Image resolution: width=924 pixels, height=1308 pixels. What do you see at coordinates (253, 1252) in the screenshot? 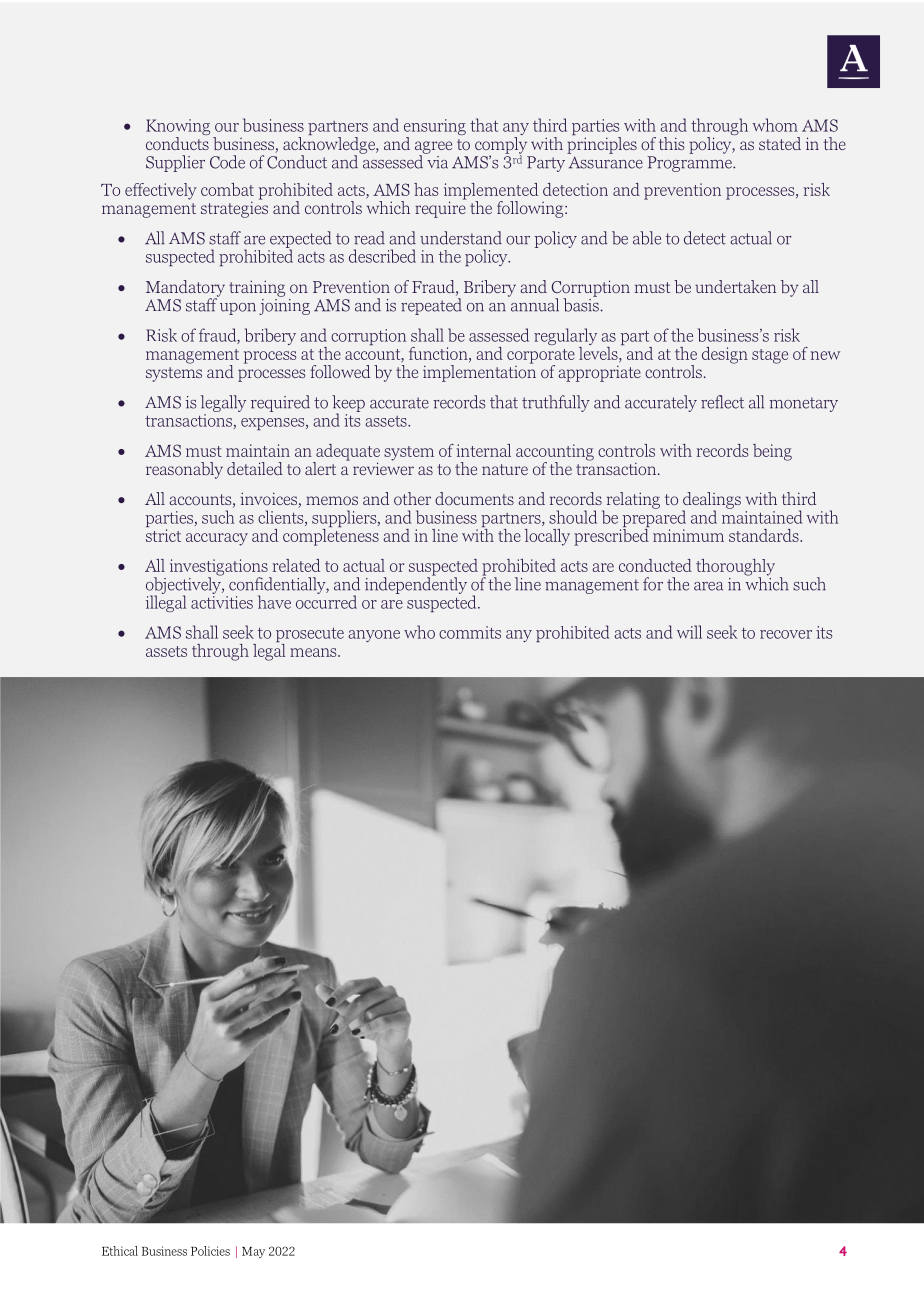
I see `May` at bounding box center [253, 1252].
